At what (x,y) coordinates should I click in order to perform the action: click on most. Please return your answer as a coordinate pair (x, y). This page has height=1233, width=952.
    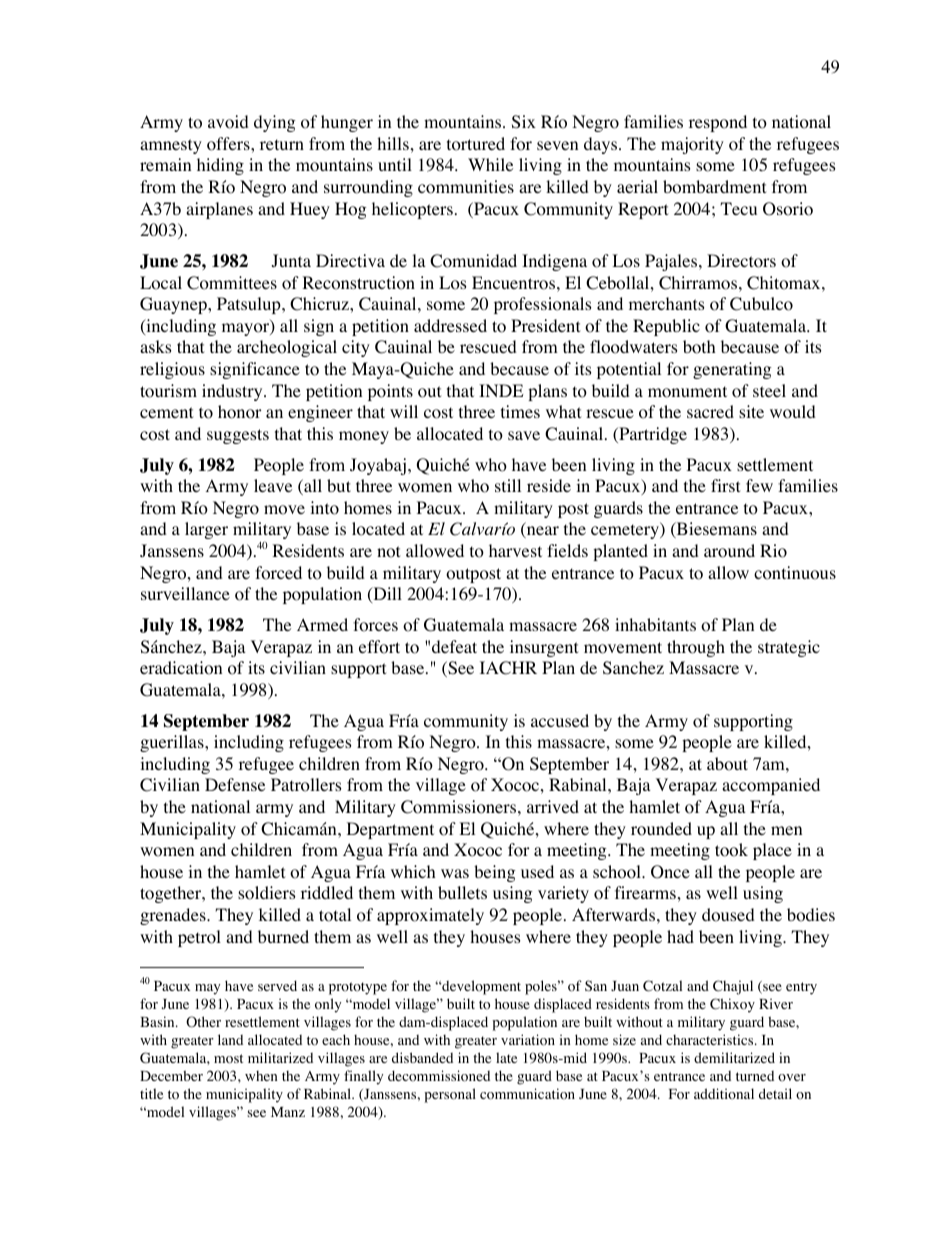
    Looking at the image, I should click on (228, 1059).
